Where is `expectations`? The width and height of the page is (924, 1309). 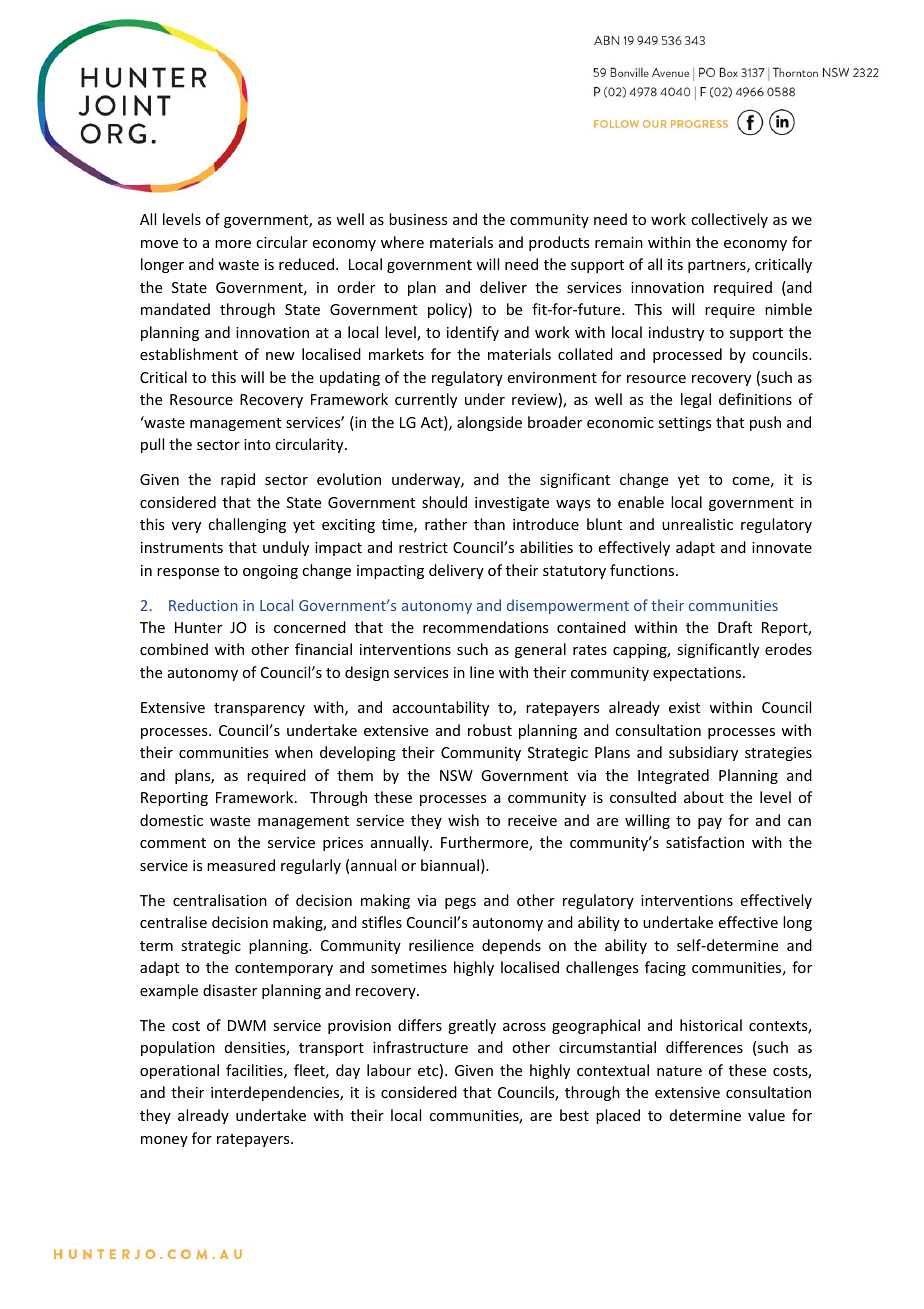 expectations is located at coordinates (698, 674).
